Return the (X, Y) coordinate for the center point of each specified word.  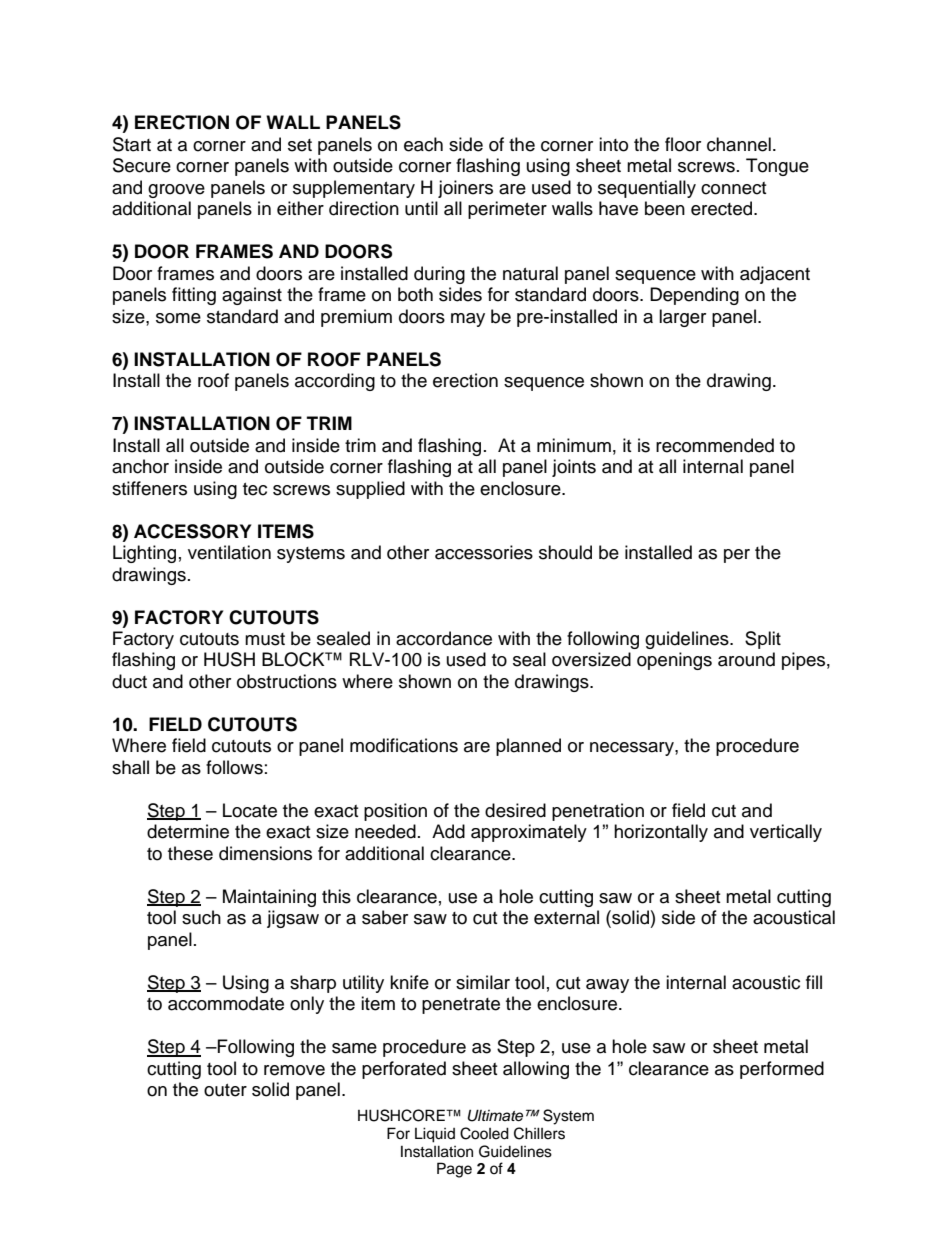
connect (733, 188)
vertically (786, 833)
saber (385, 917)
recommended (715, 445)
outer (225, 1090)
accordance (444, 638)
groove (176, 191)
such (201, 917)
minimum (574, 445)
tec (255, 489)
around (746, 659)
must (265, 639)
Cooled (484, 1133)
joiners (465, 189)
